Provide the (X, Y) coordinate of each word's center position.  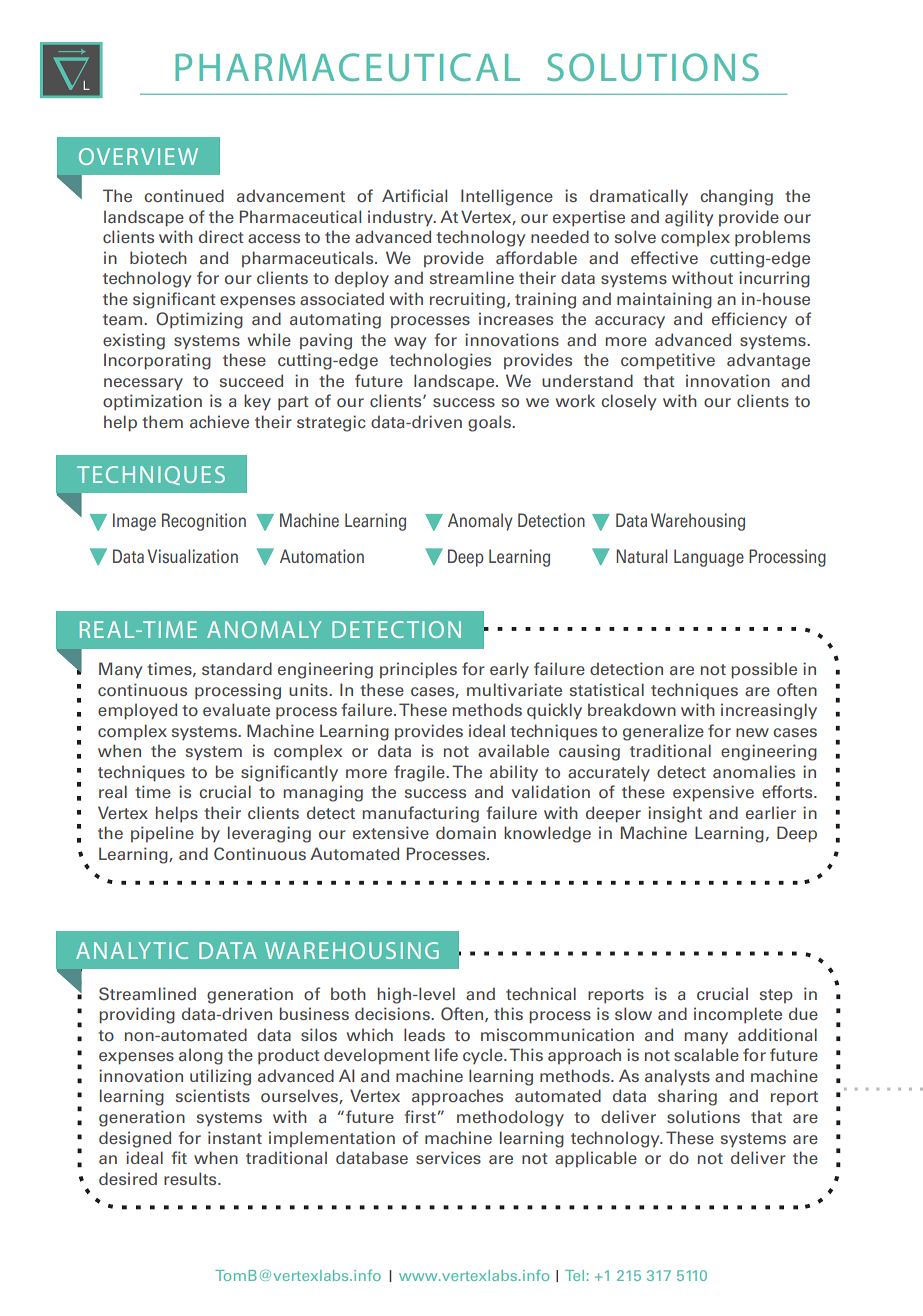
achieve (219, 421)
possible (764, 670)
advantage (768, 361)
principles (418, 670)
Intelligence (507, 197)
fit (179, 1157)
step (776, 996)
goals (490, 423)
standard (237, 669)
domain (466, 833)
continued (184, 196)
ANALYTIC (132, 950)
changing (736, 197)
